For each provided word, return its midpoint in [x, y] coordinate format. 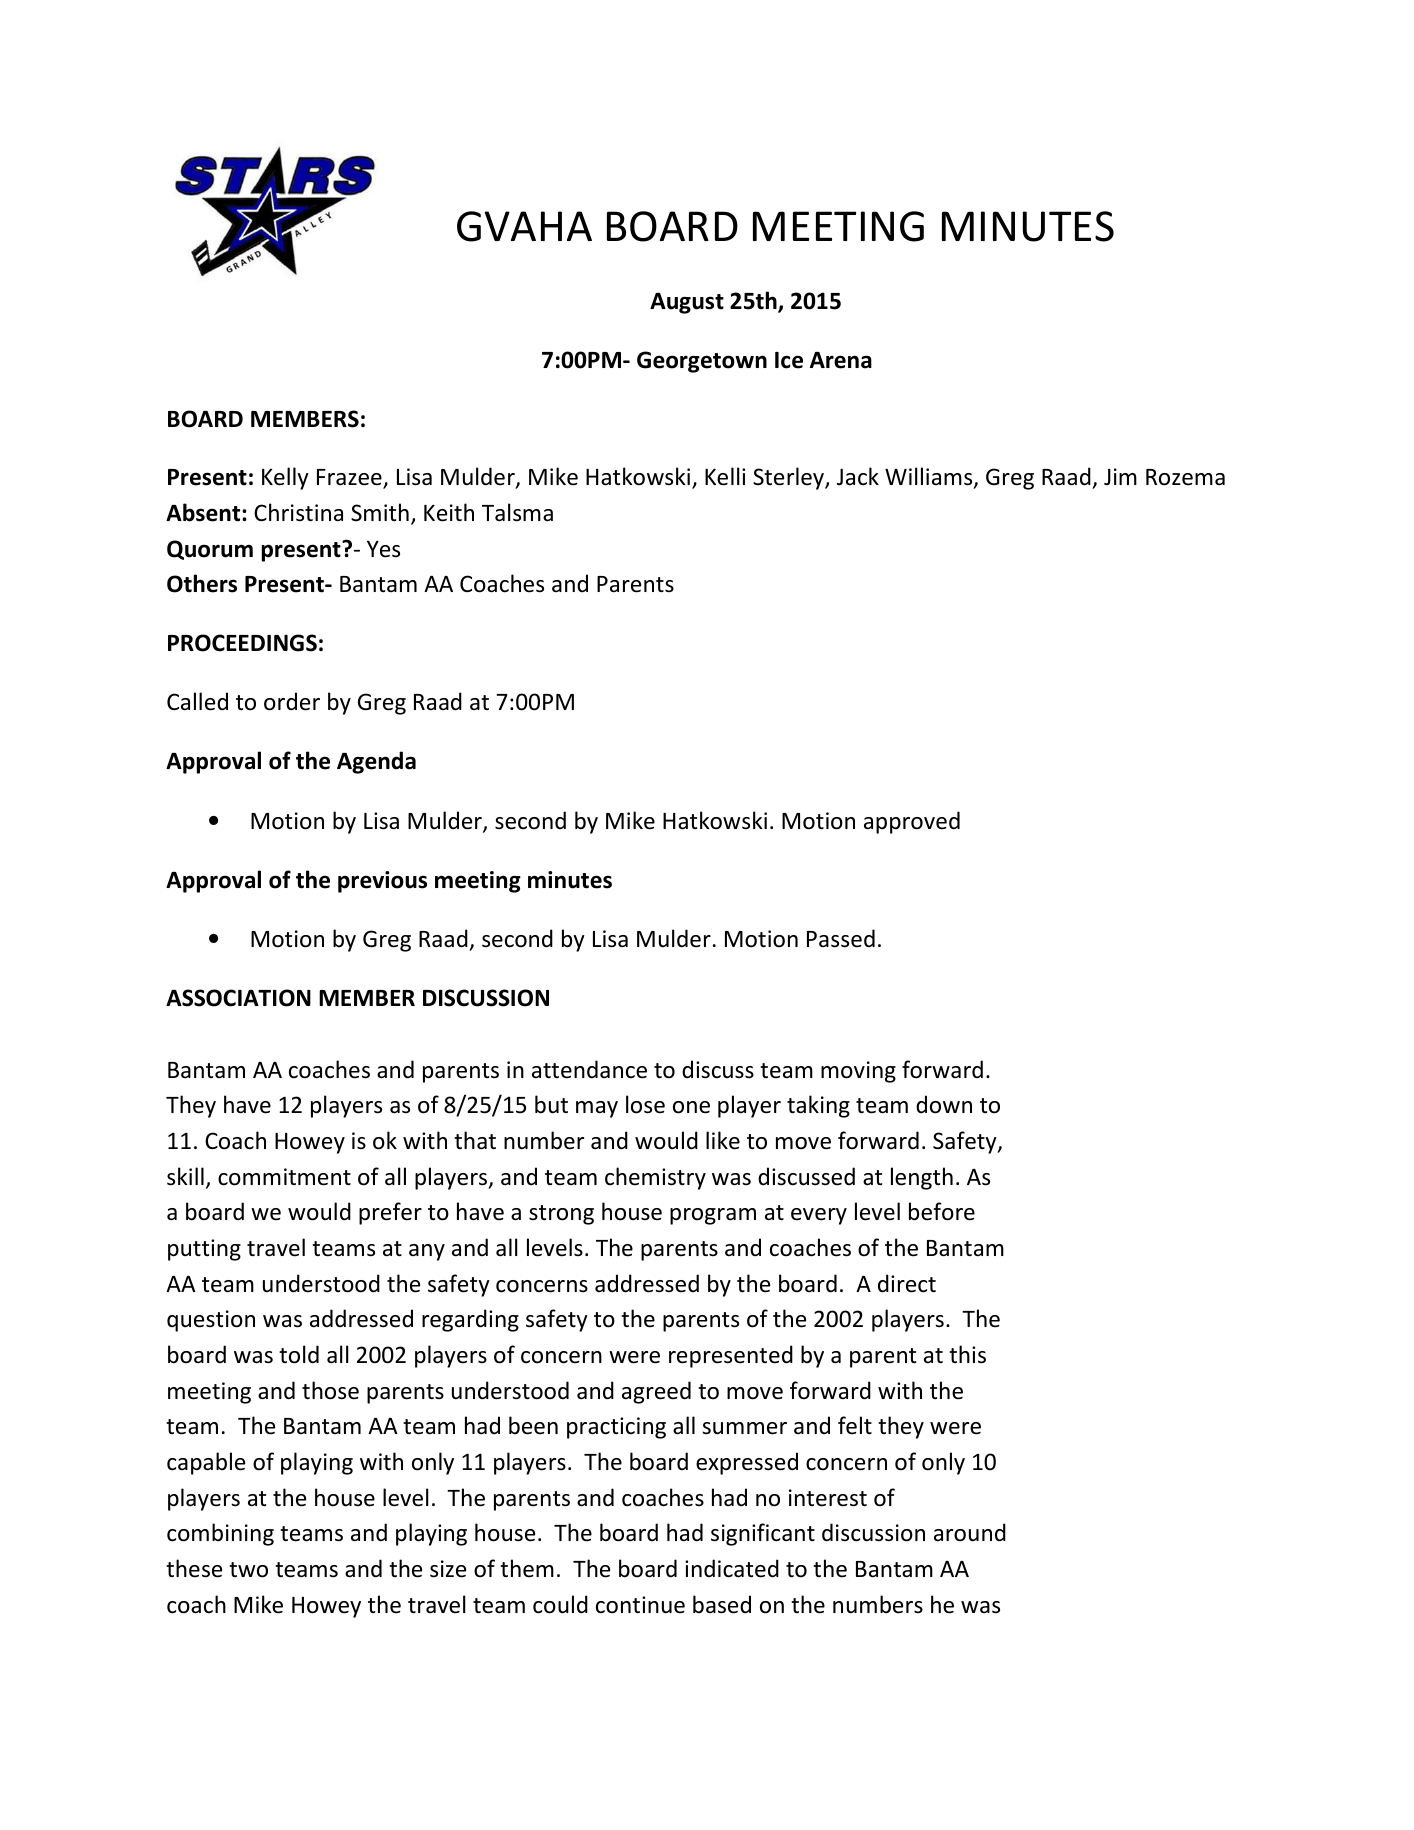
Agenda [376, 762]
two [248, 1570]
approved [912, 822]
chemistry [655, 1178]
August [687, 303]
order [292, 701]
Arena [841, 360]
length [922, 1178]
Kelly [285, 478]
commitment [284, 1177]
